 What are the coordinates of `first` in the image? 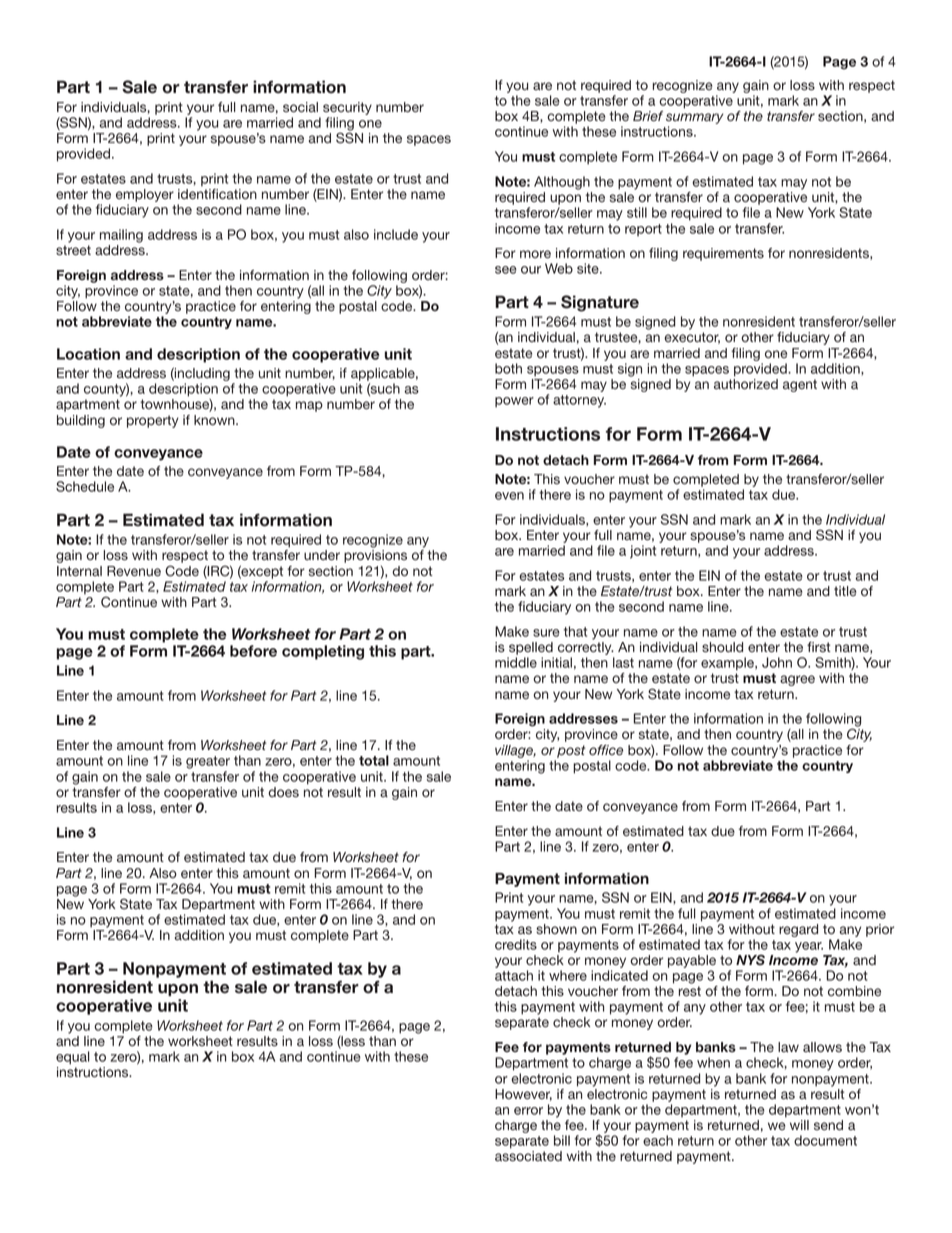 It's located at (819, 647).
